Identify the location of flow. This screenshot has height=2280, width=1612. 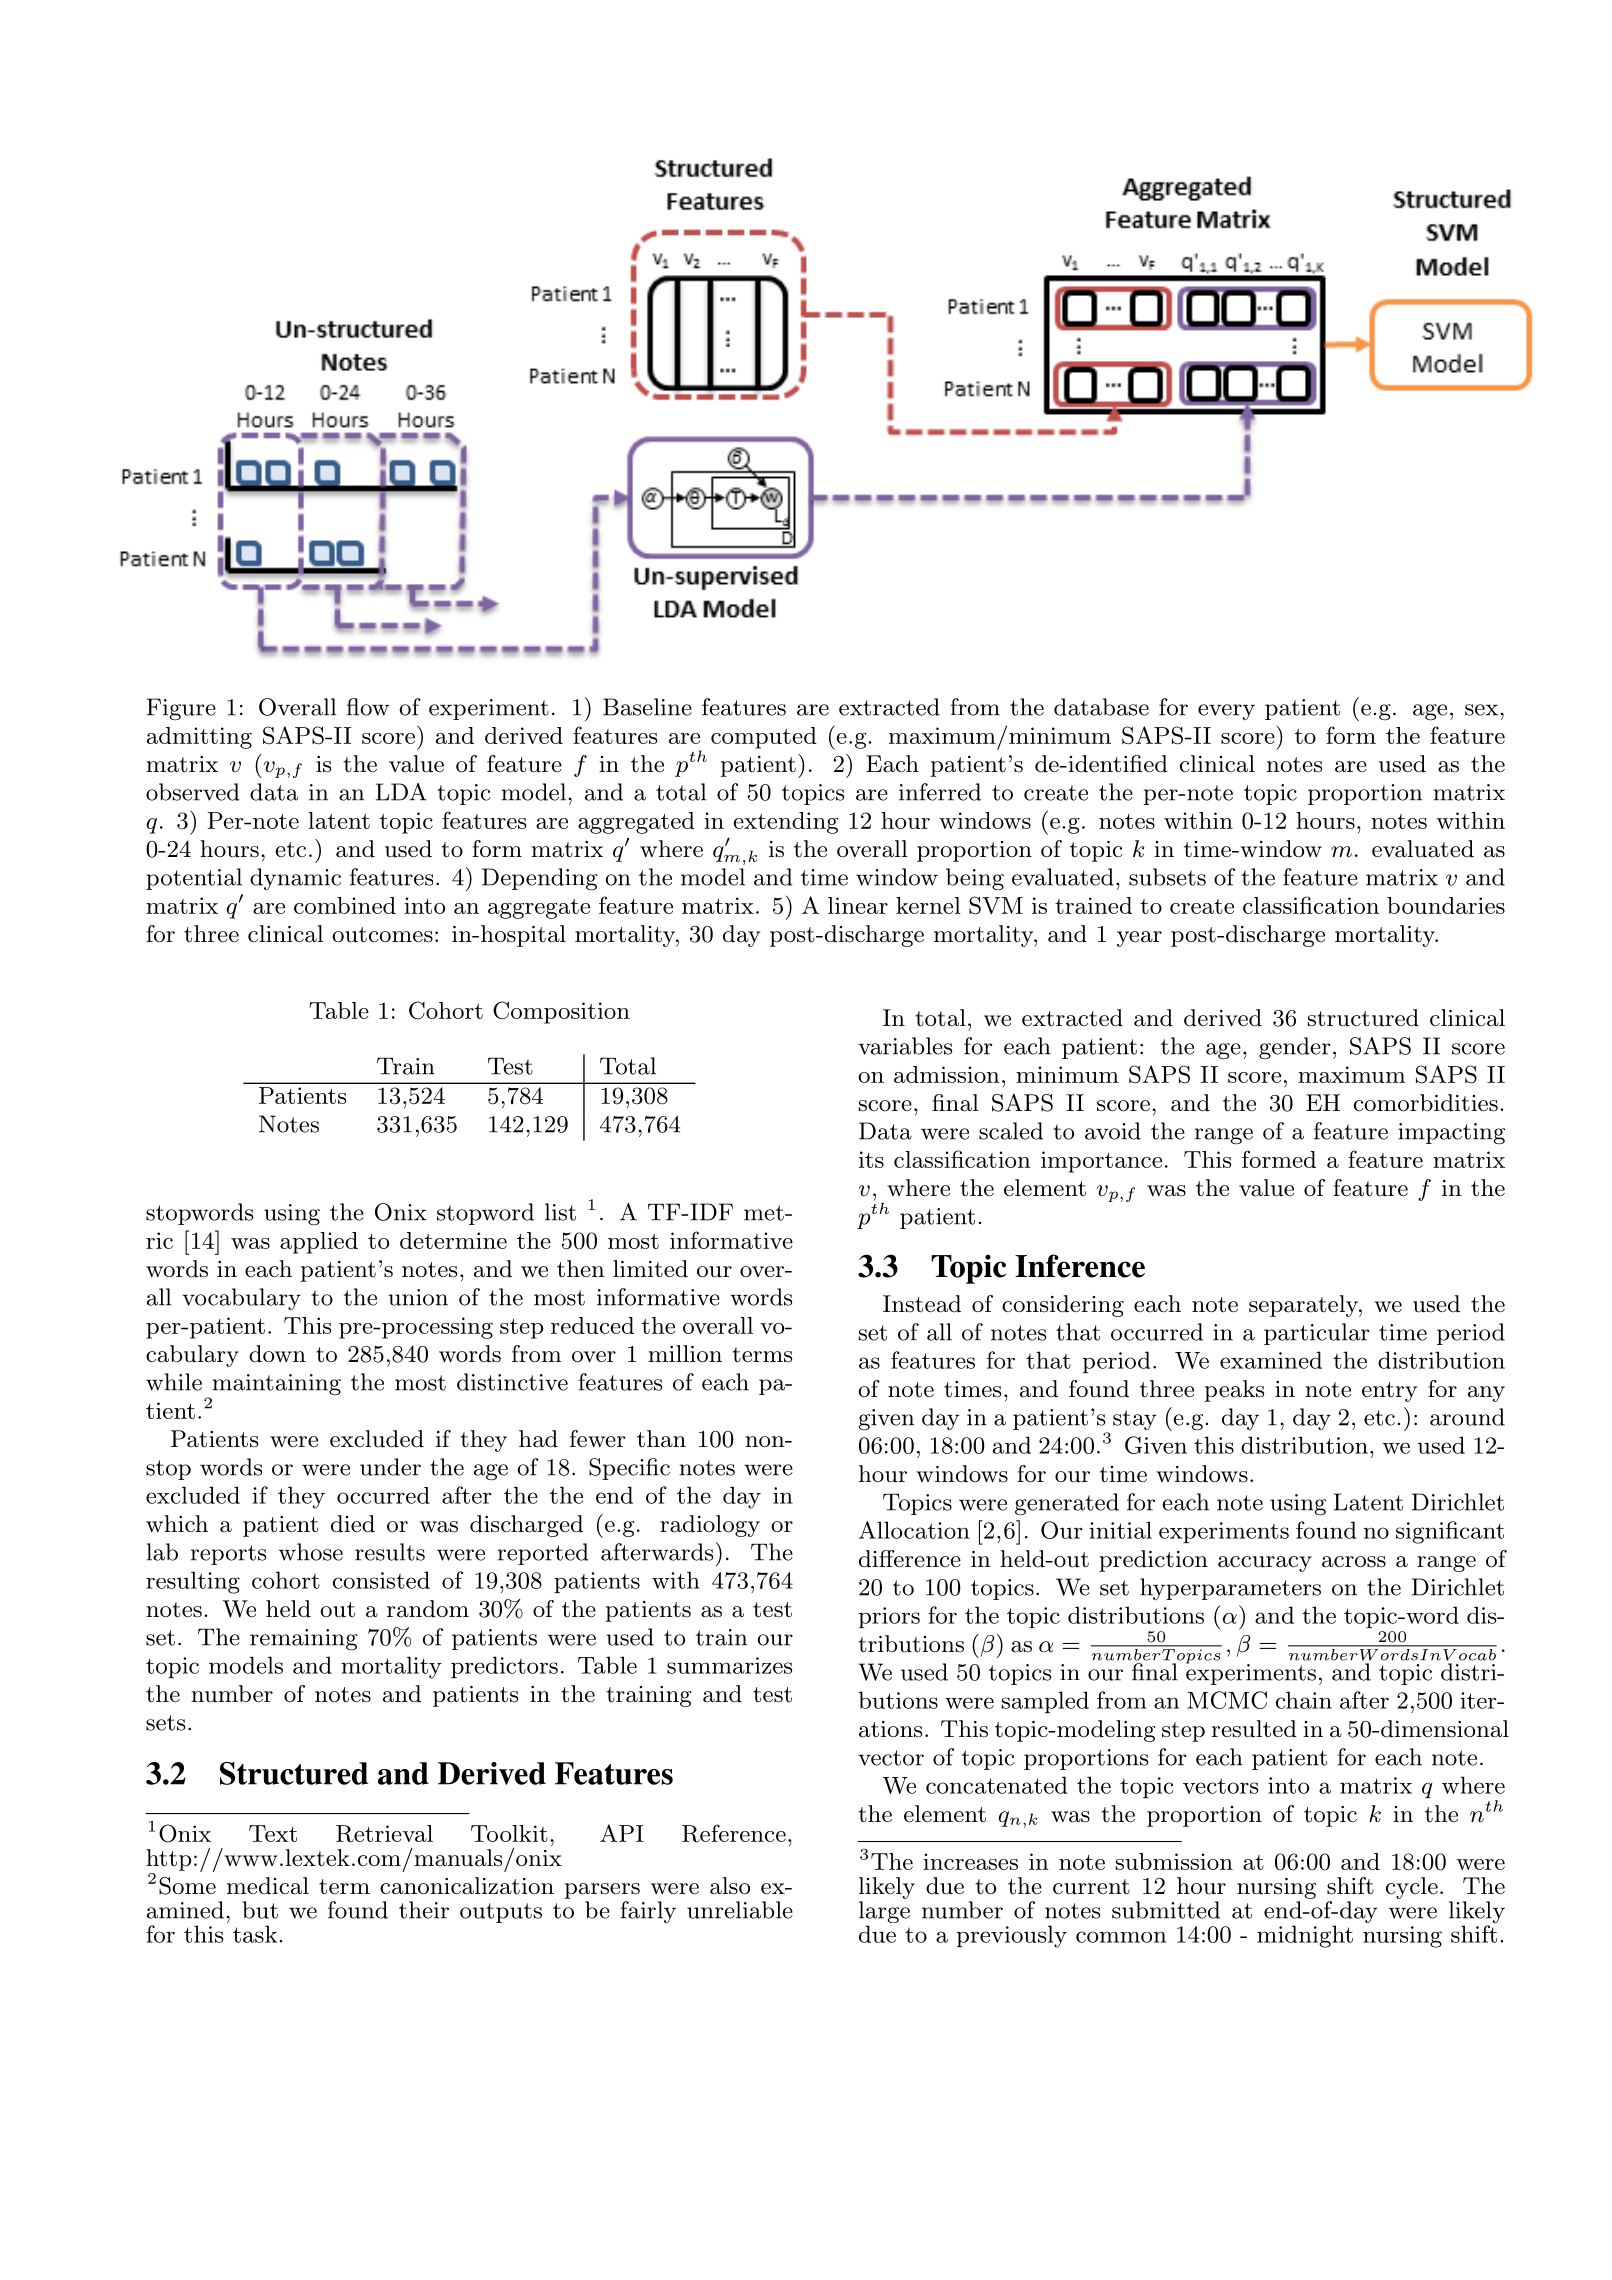
(368, 707).
